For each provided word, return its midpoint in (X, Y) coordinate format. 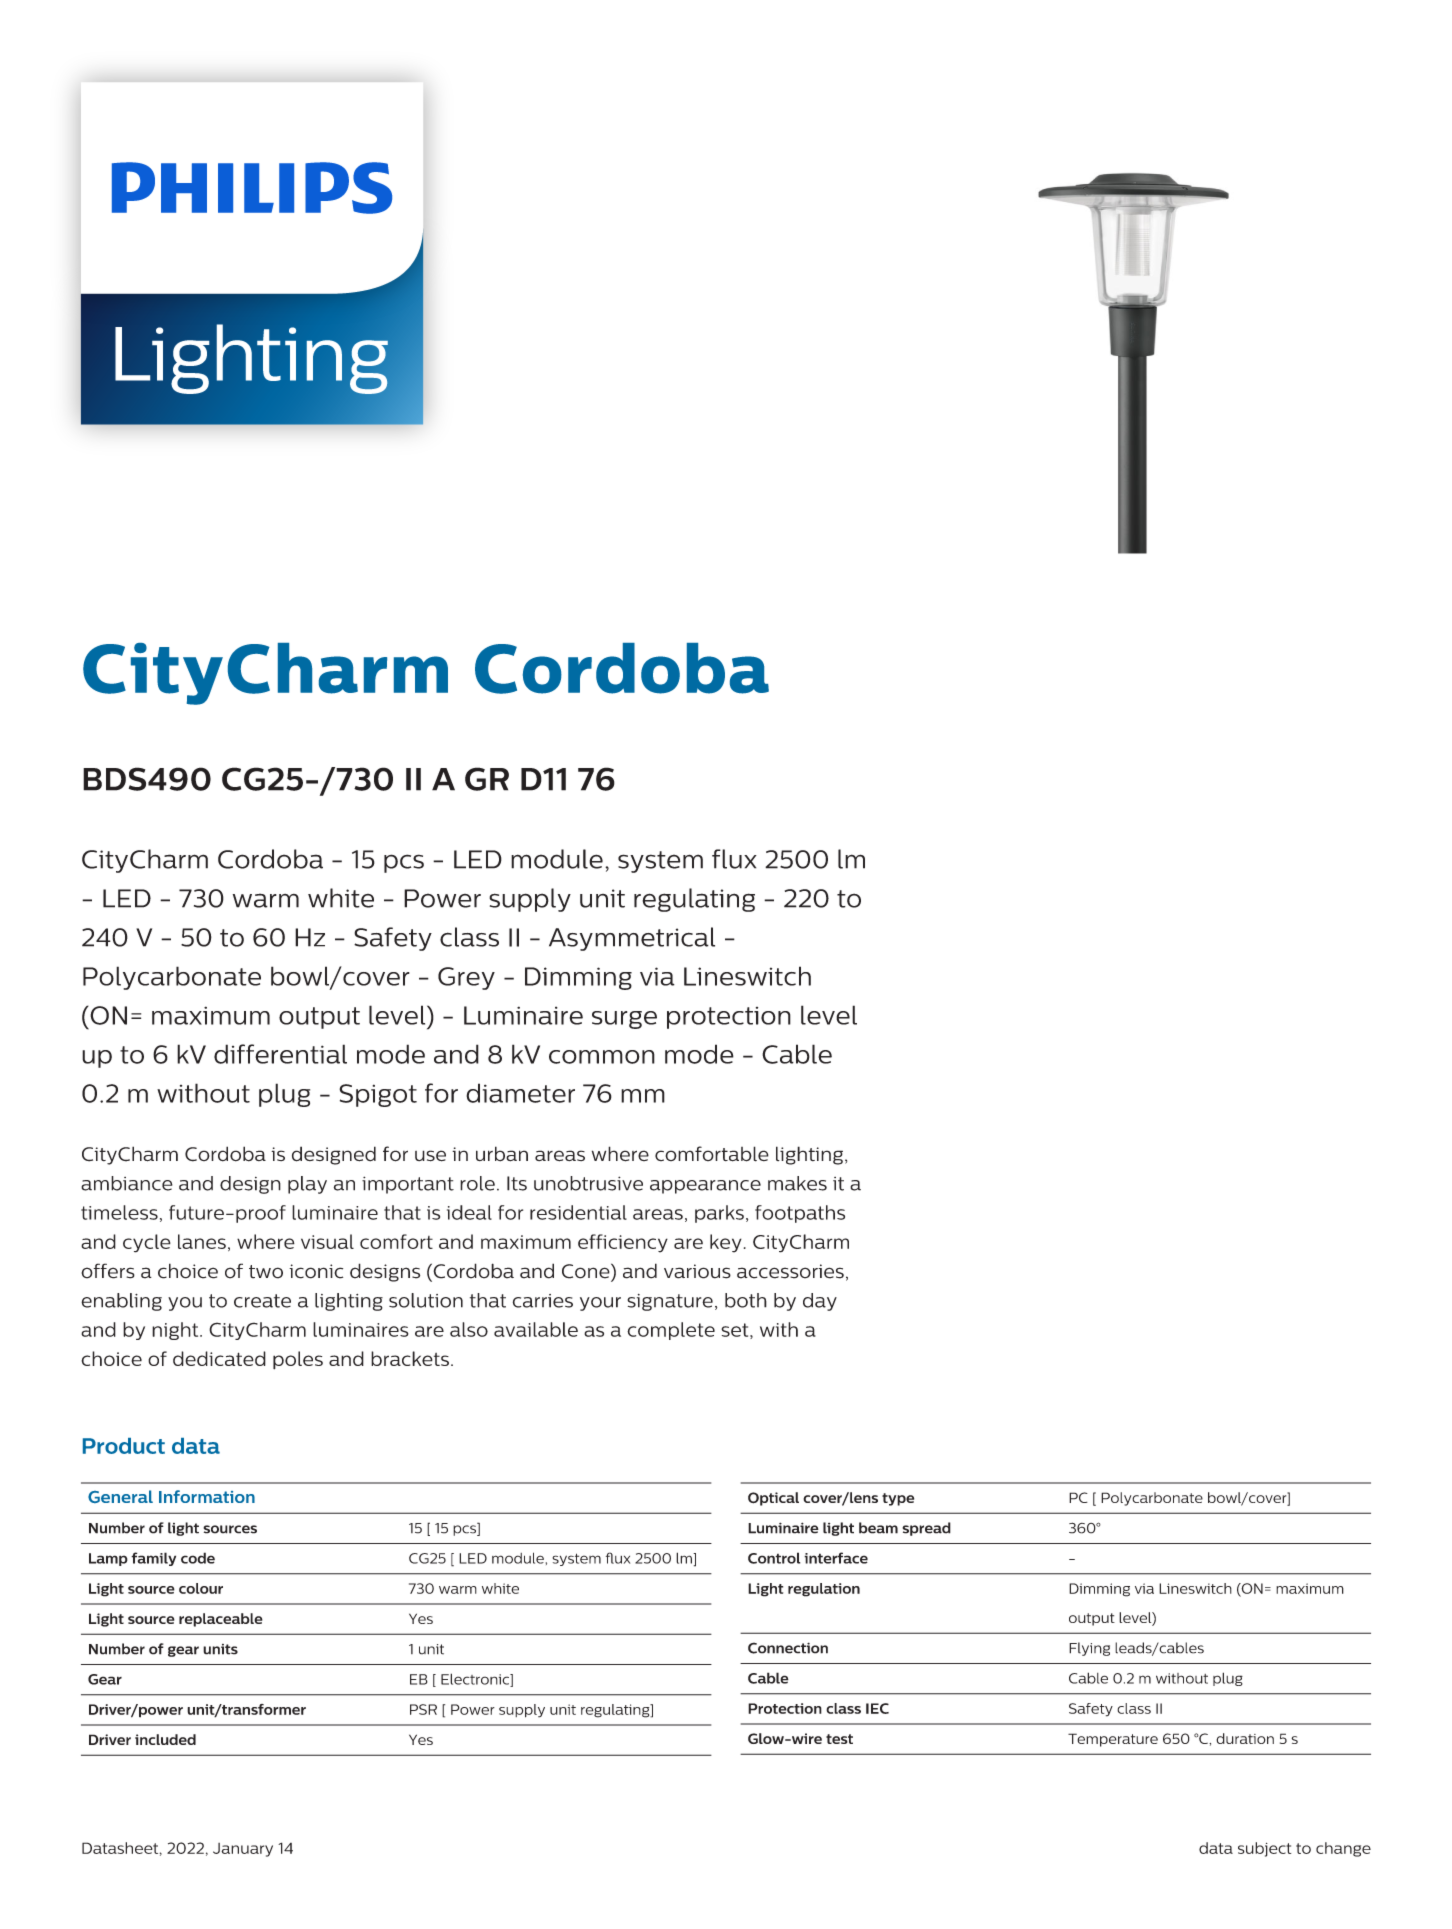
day (820, 1302)
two (266, 1272)
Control (774, 1558)
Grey (466, 978)
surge (624, 1020)
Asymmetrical (632, 939)
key (726, 1243)
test (839, 1739)
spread (926, 1529)
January (243, 1850)
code (198, 1558)
